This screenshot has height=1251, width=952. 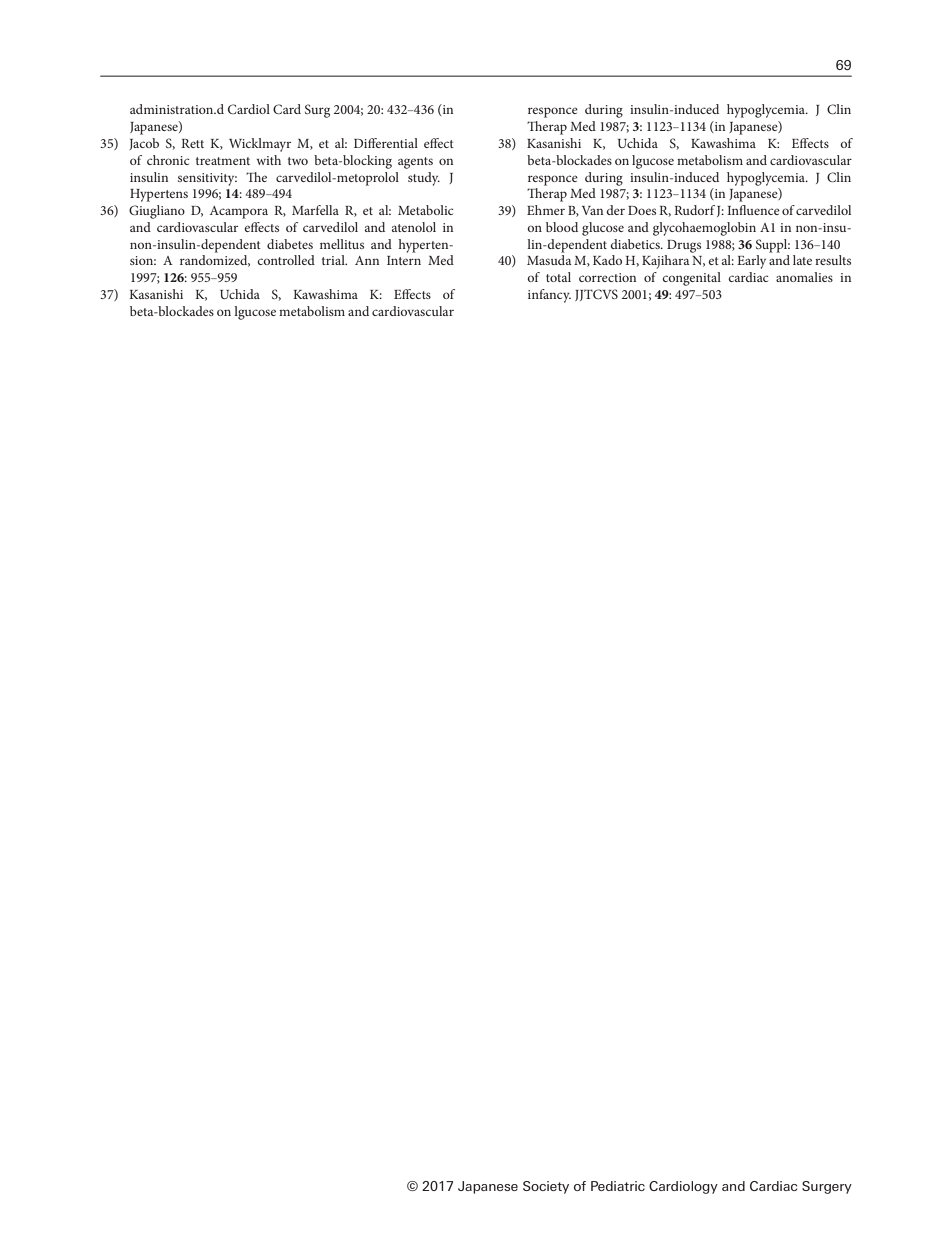 What do you see at coordinates (549, 296) in the screenshot?
I see `infancy` at bounding box center [549, 296].
